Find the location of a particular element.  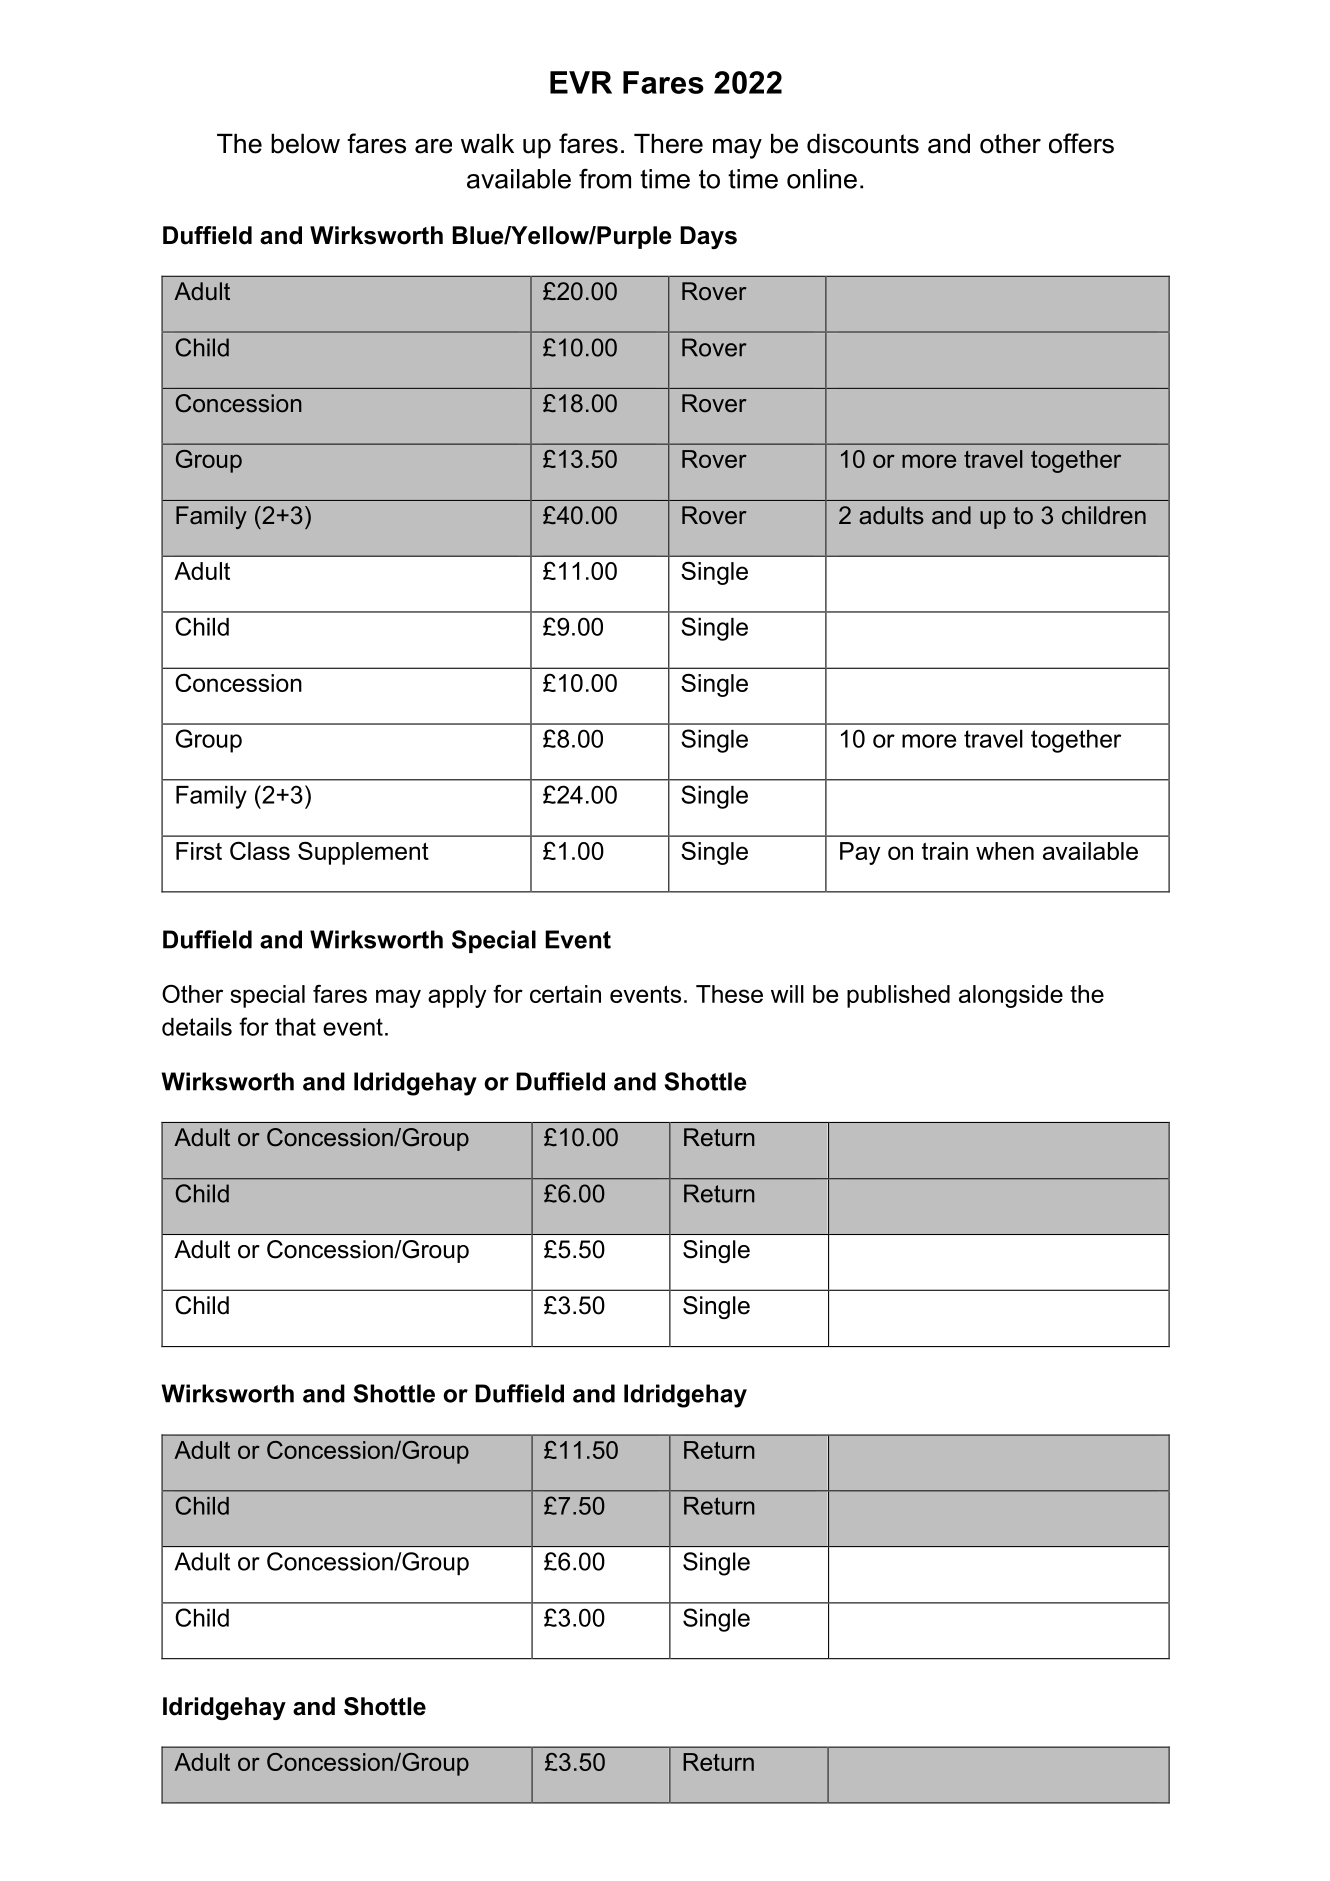

below is located at coordinates (305, 144).
